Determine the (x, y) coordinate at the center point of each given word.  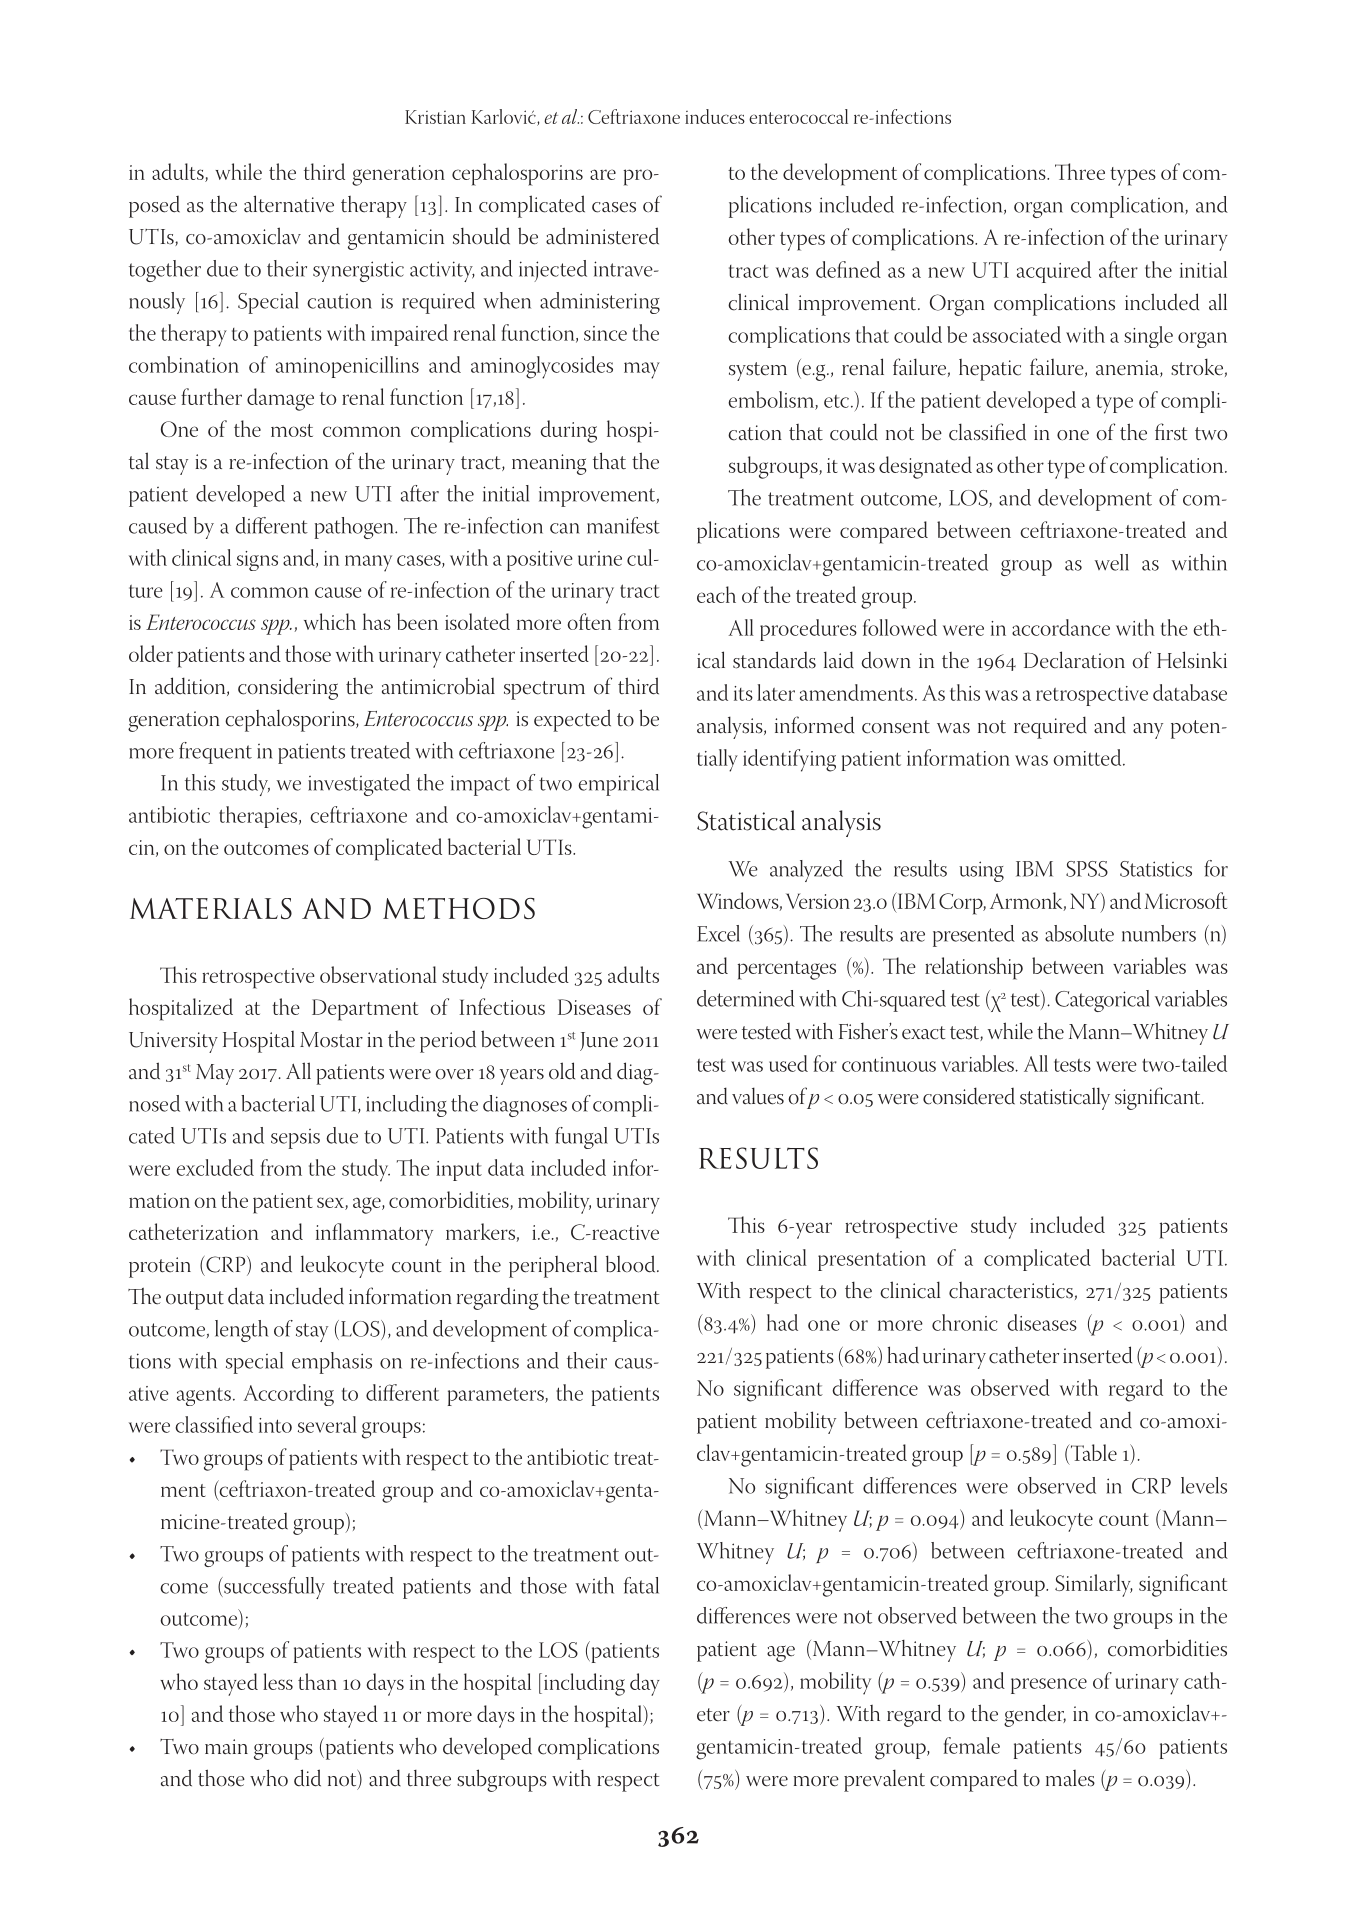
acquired (1054, 272)
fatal (641, 1585)
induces (715, 116)
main (226, 1747)
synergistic (358, 271)
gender (1035, 1715)
